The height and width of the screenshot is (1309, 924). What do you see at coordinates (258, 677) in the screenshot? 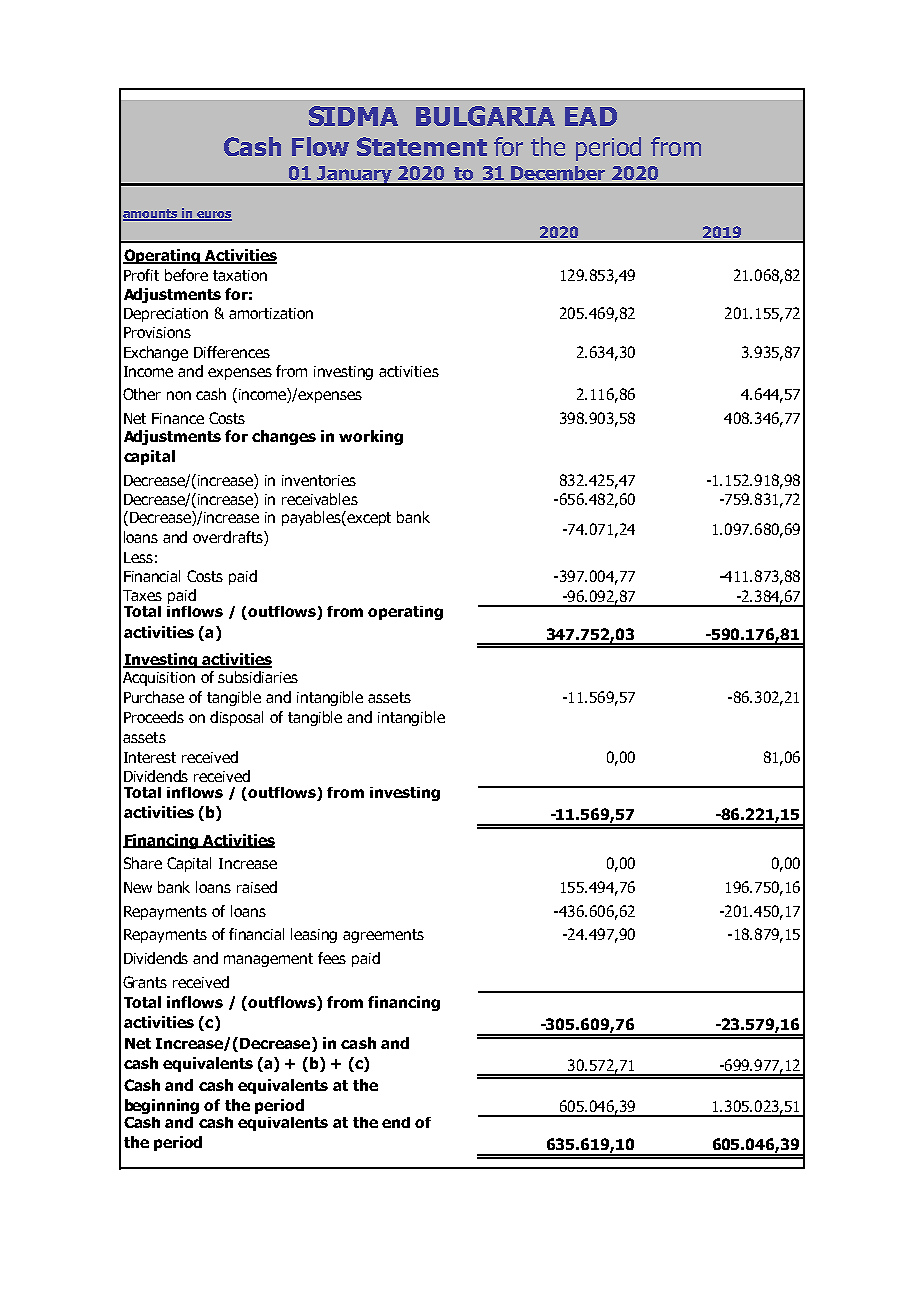
I see `subsidiaries` at bounding box center [258, 677].
